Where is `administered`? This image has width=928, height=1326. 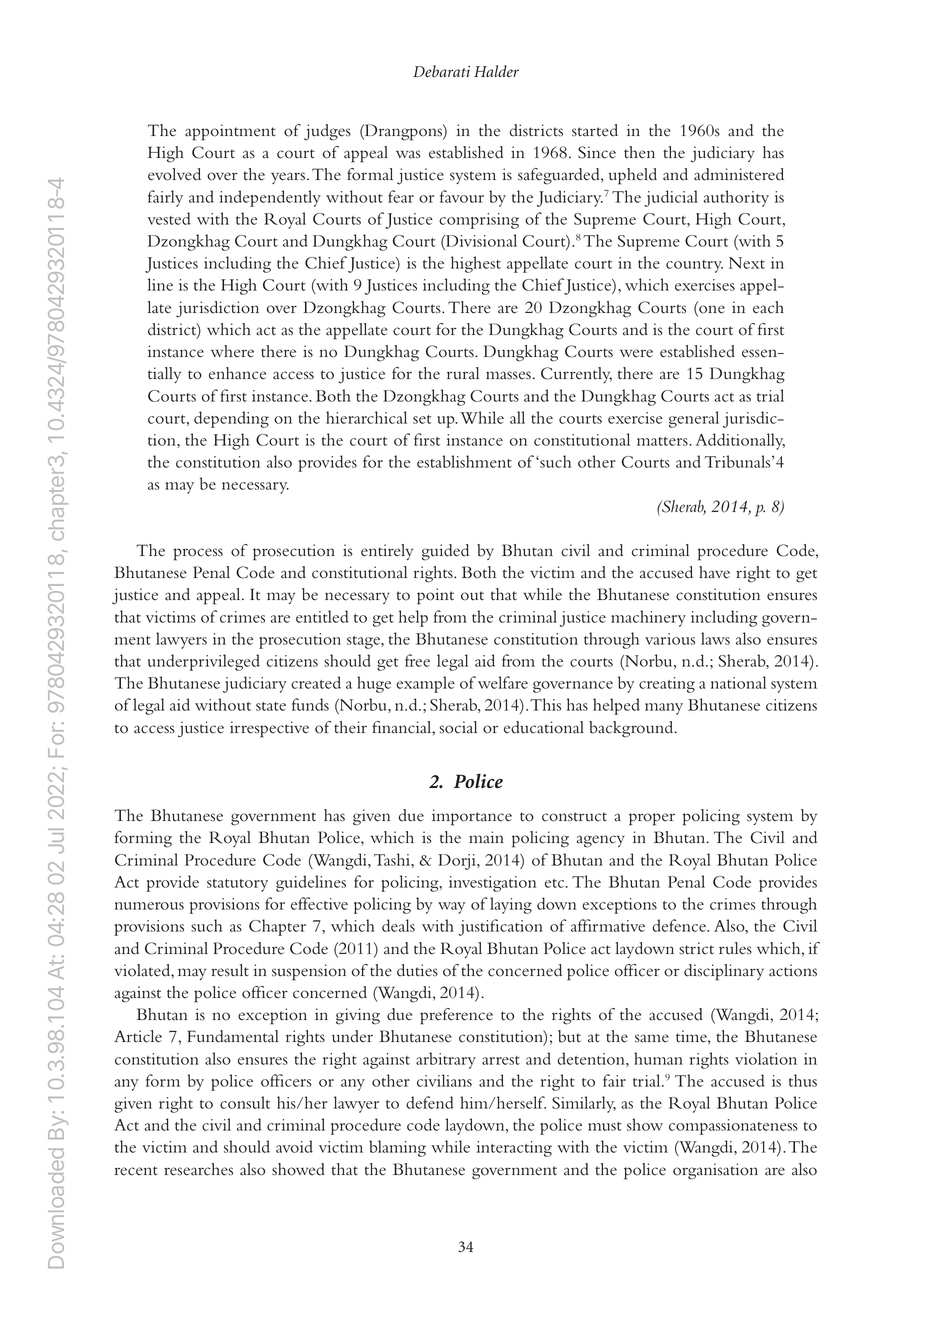
administered is located at coordinates (739, 174).
